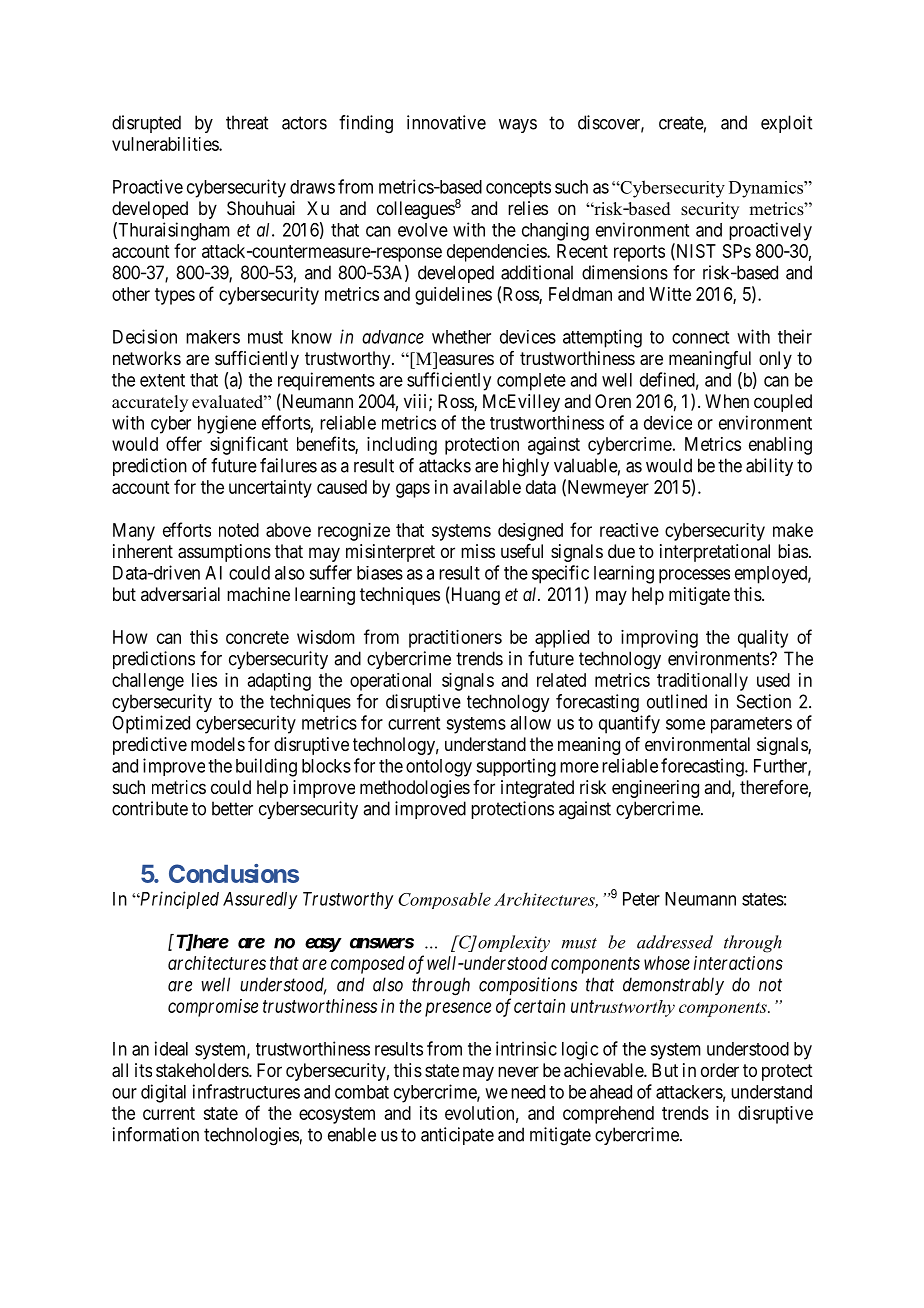 The height and width of the image is (1308, 924). Describe the element at coordinates (439, 768) in the image. I see `ontology` at that location.
